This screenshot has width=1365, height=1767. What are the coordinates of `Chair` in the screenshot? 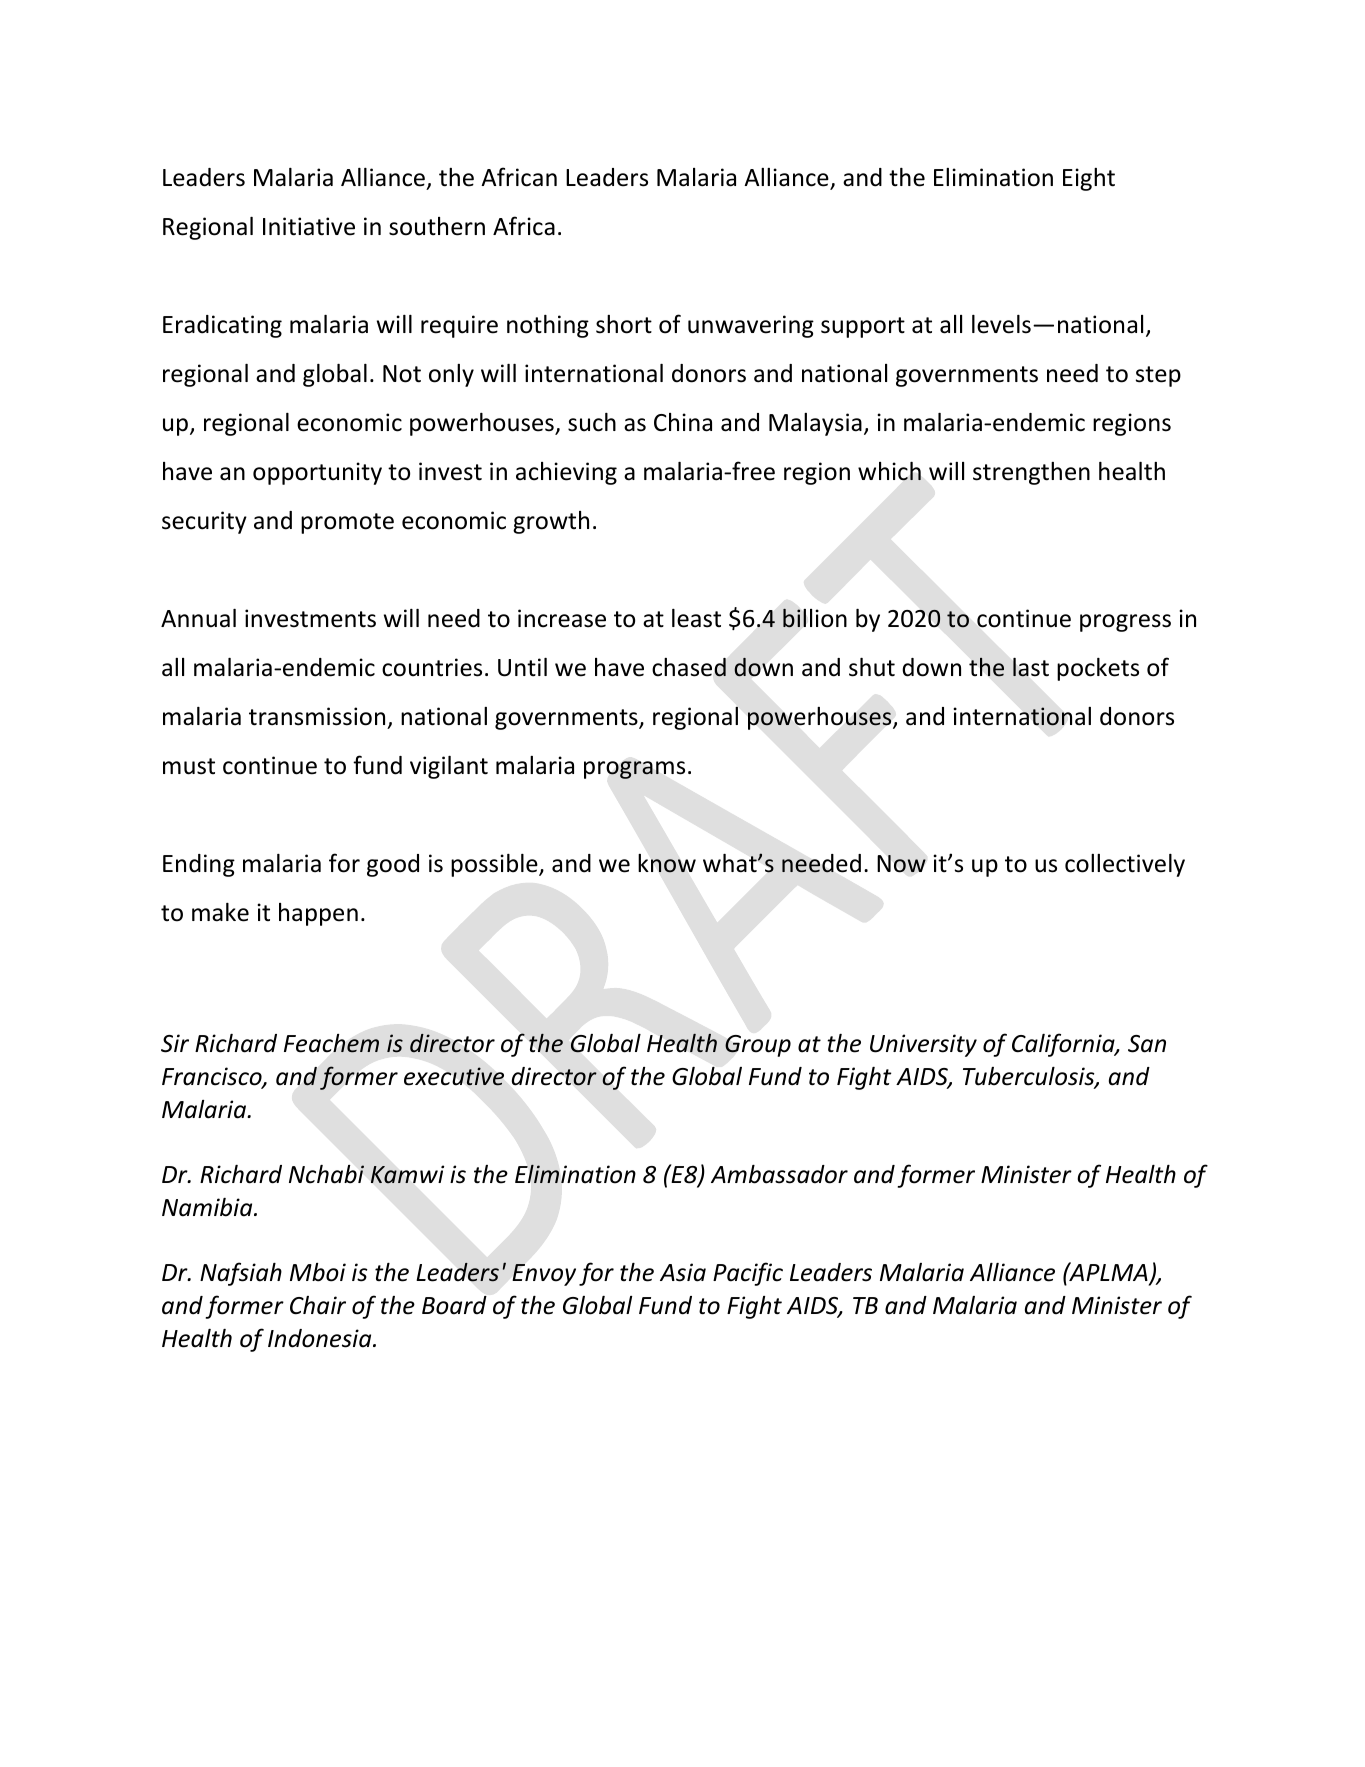 It's located at (318, 1305).
